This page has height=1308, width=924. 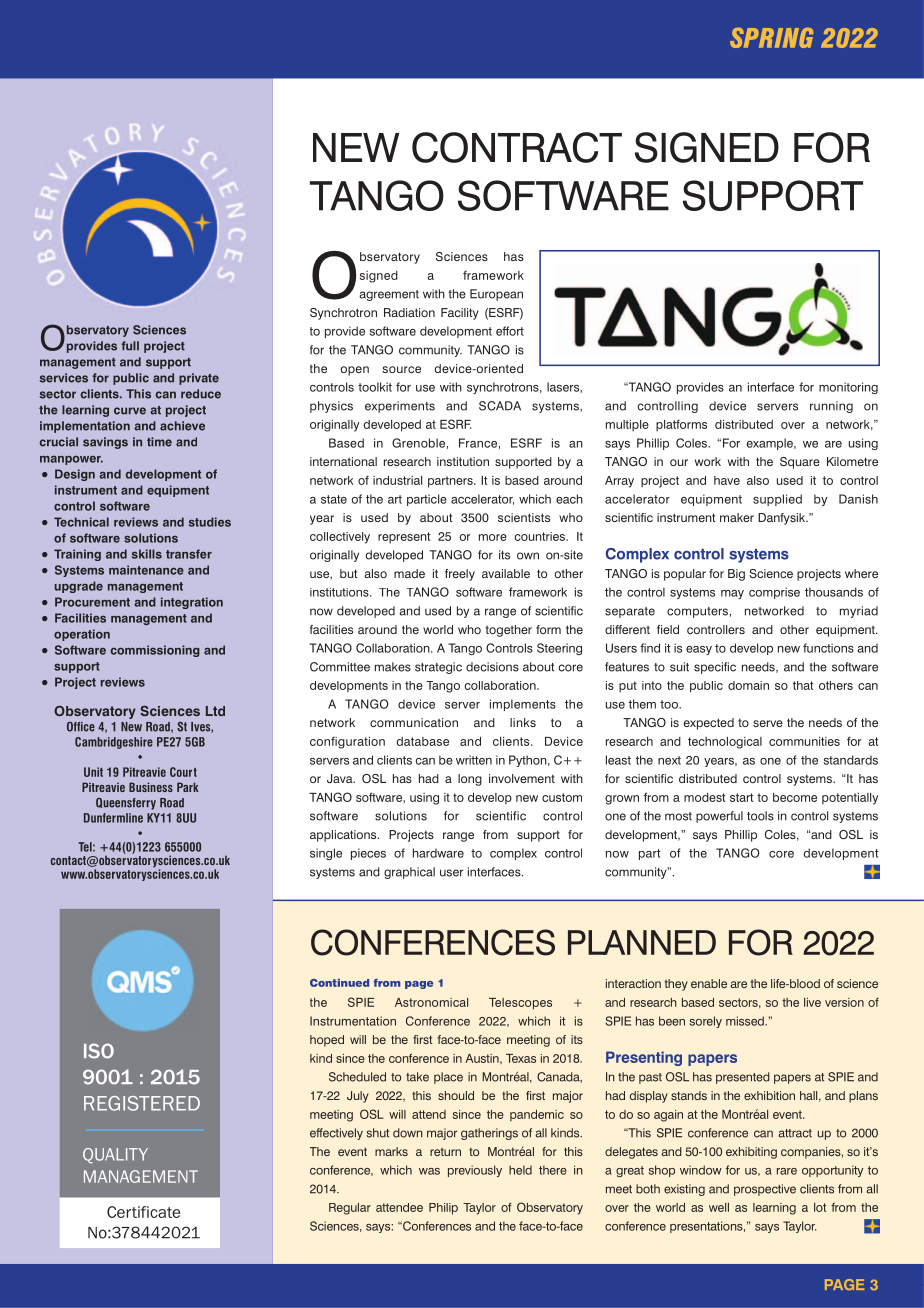 What do you see at coordinates (800, 463) in the page?
I see `Square` at bounding box center [800, 463].
